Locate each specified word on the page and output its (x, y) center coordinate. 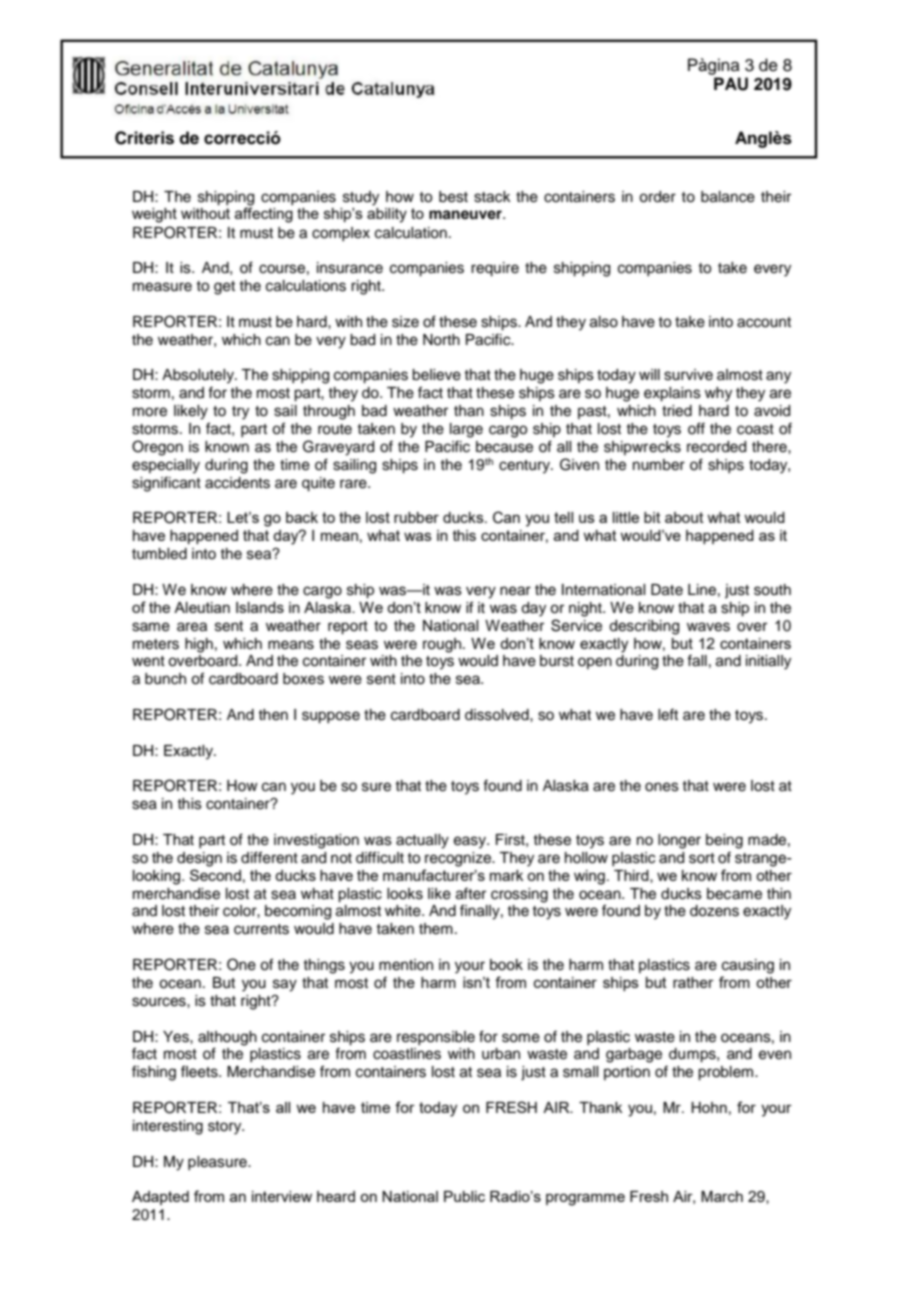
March (722, 1196)
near (515, 591)
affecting (264, 215)
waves (708, 627)
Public (464, 1196)
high (199, 645)
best (453, 197)
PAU (731, 84)
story (226, 1128)
